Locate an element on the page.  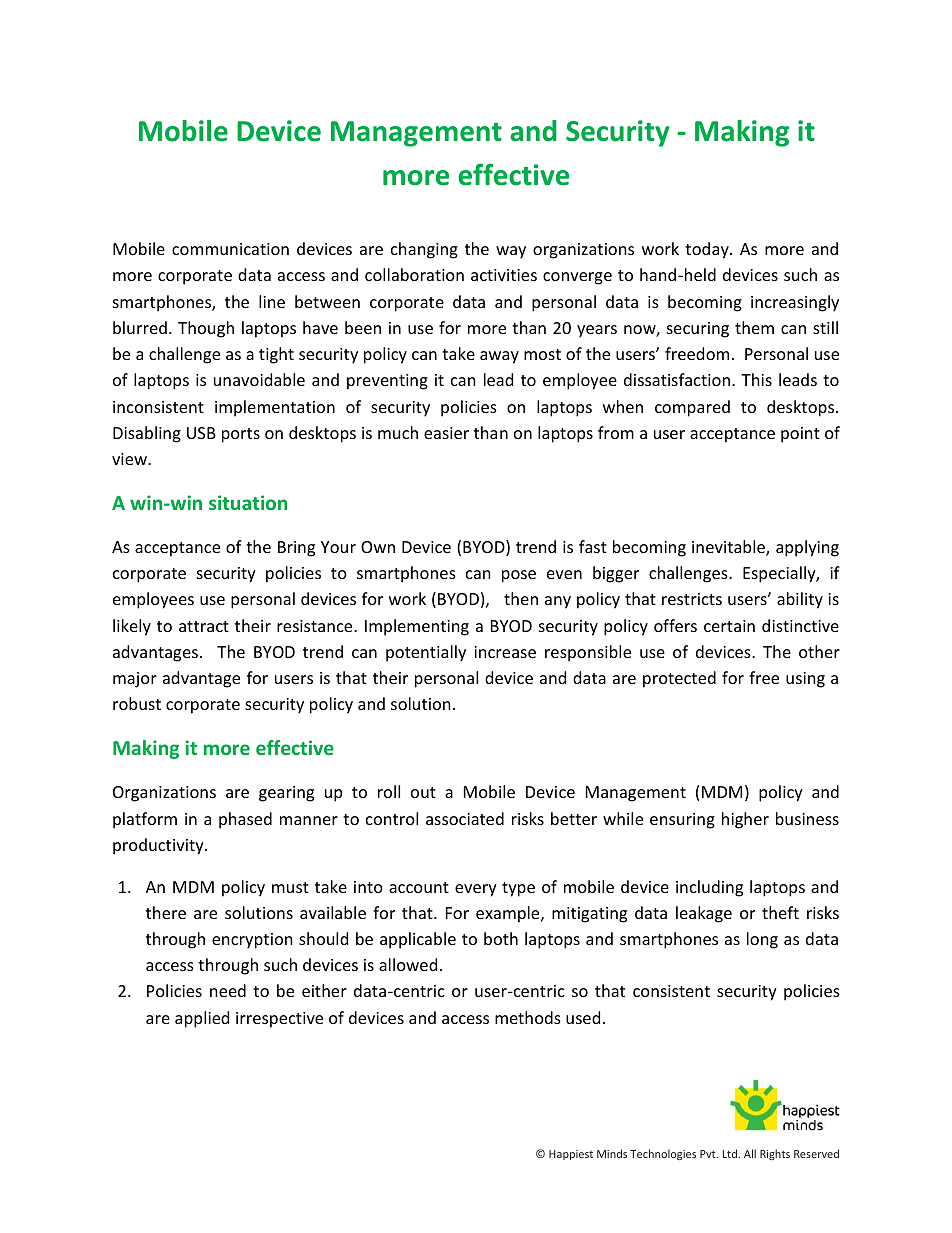
robust is located at coordinates (137, 703).
